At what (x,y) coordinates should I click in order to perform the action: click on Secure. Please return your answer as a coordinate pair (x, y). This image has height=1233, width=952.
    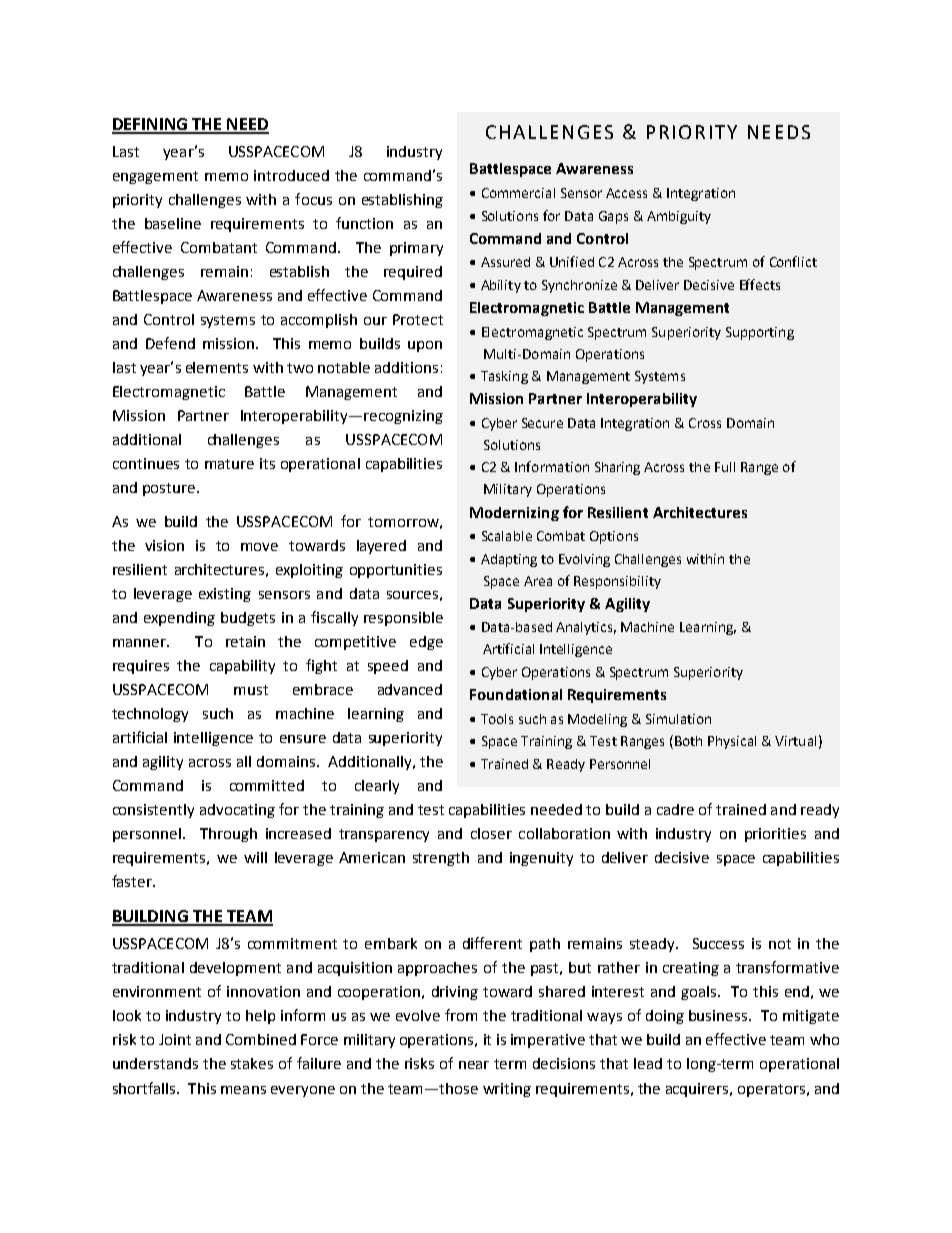
    Looking at the image, I should click on (542, 423).
